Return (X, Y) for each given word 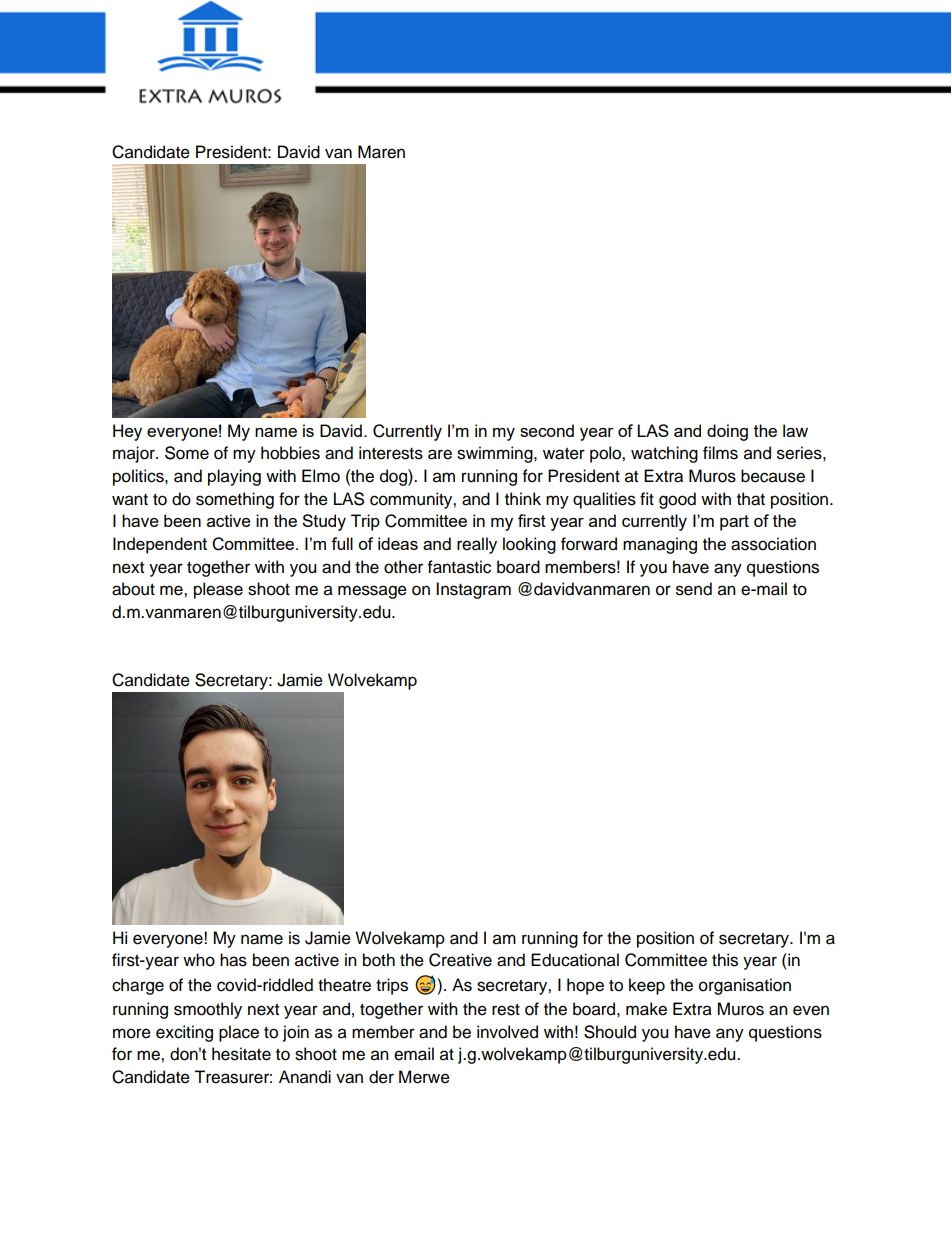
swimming (496, 454)
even (811, 1010)
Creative (460, 960)
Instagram (473, 590)
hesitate (241, 1054)
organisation (745, 986)
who (199, 960)
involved (507, 1032)
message (372, 592)
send (694, 589)
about (133, 589)
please (218, 590)
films (720, 453)
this (725, 960)
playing (234, 477)
